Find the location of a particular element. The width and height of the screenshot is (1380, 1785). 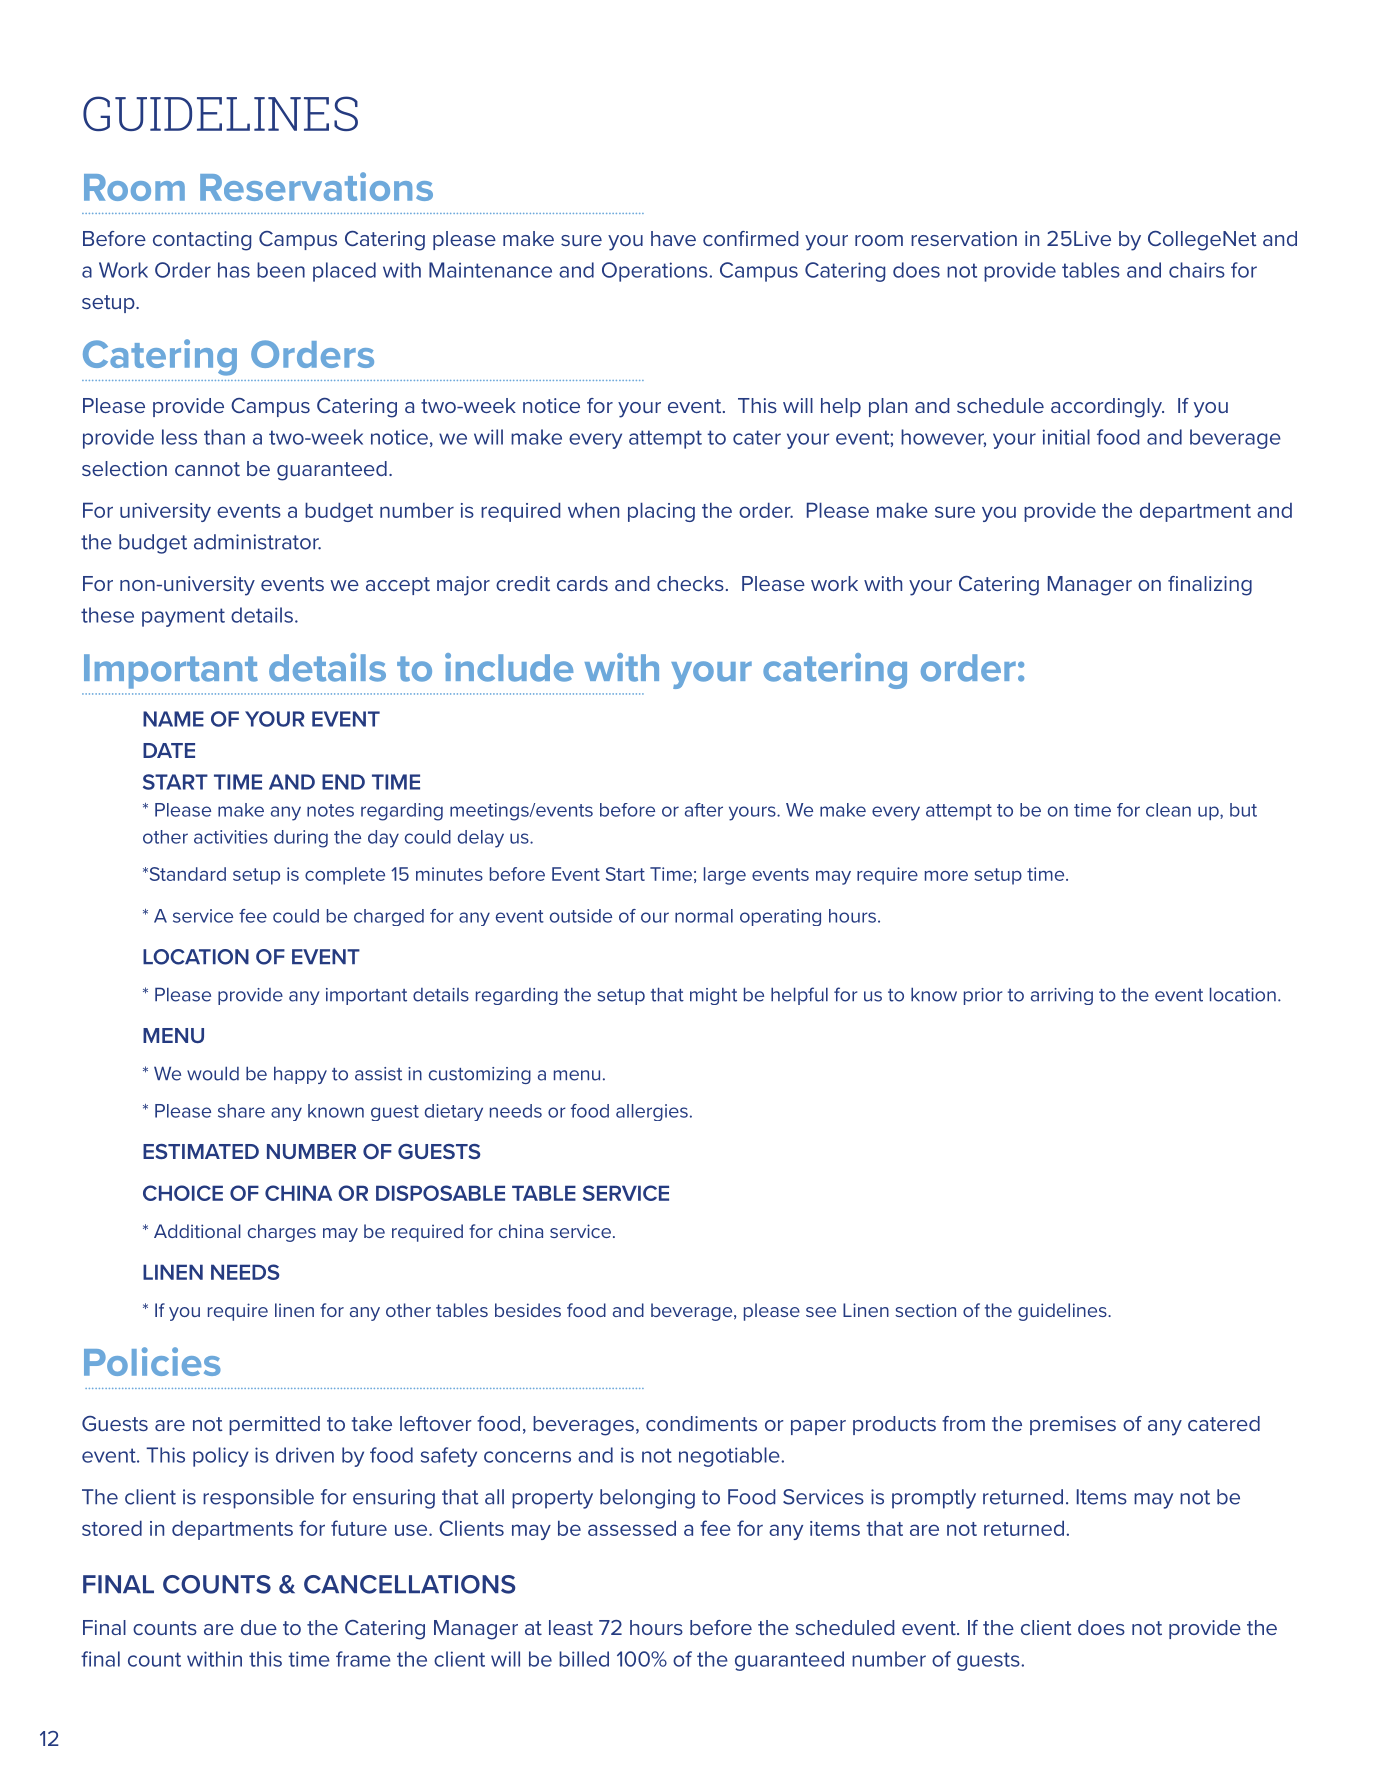

section is located at coordinates (925, 1310).
